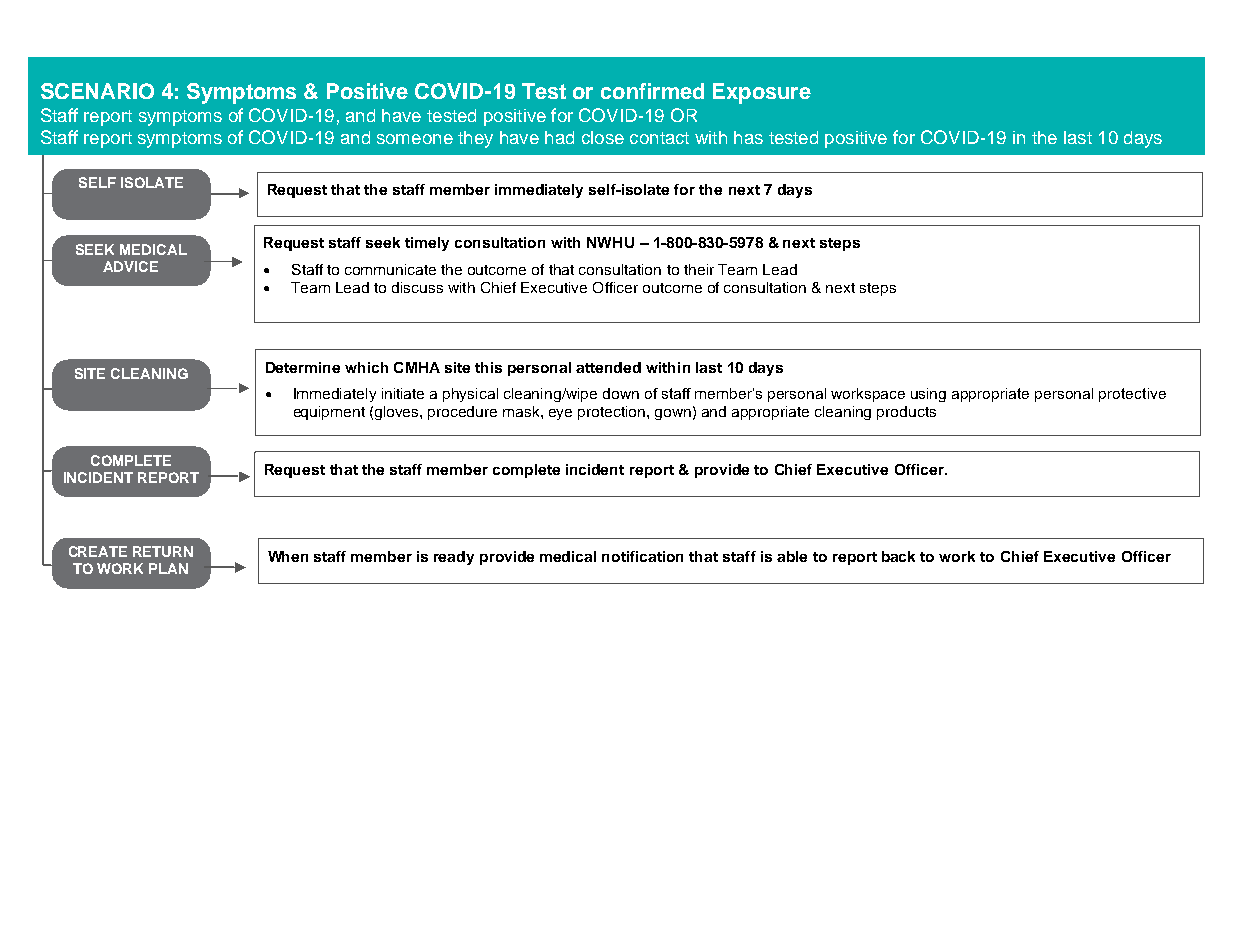 The image size is (1233, 952). Describe the element at coordinates (130, 266) in the screenshot. I see `ADVICE` at that location.
